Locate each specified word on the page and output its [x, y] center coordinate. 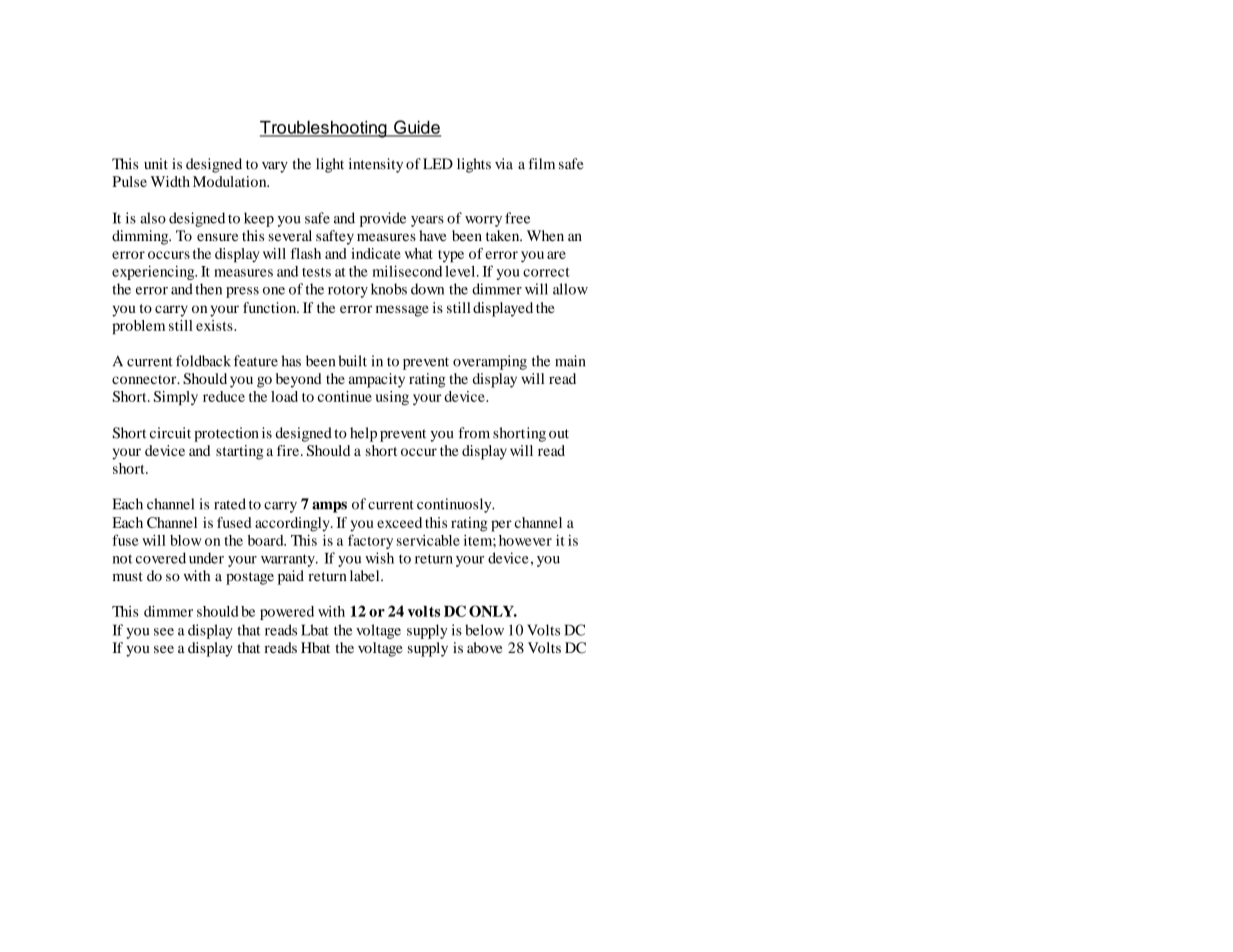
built [352, 361]
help [363, 434]
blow [186, 540]
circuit [170, 433]
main [570, 361]
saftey [335, 237]
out [559, 434]
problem [138, 327]
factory [370, 541]
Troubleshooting [324, 129]
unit [156, 163]
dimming [141, 237]
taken [504, 235]
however [525, 540]
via [504, 164]
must [128, 577]
